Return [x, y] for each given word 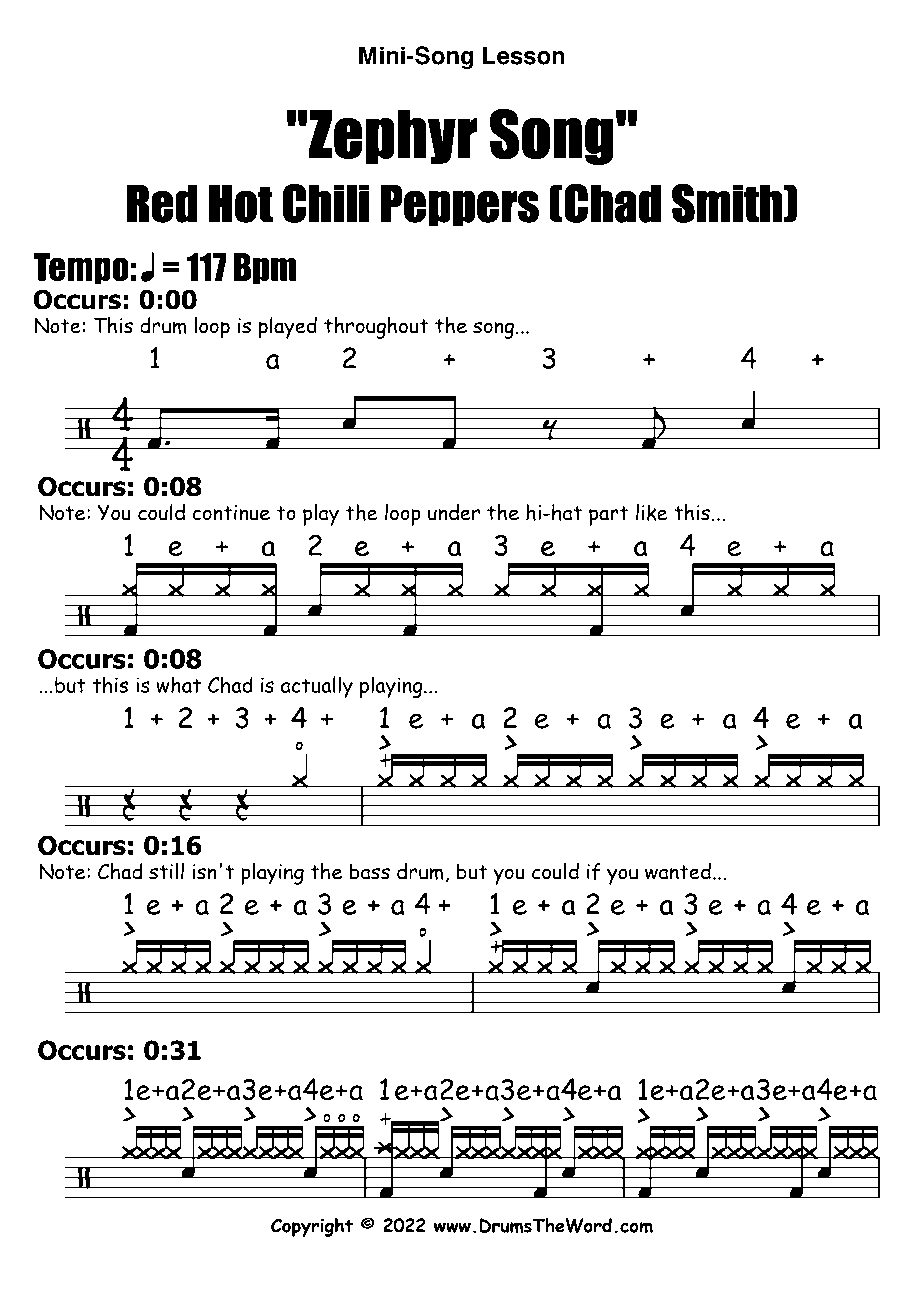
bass [370, 871]
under [454, 512]
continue [231, 513]
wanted [678, 871]
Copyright [312, 1227]
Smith [727, 203]
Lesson [524, 55]
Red [162, 203]
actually [317, 687]
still [166, 871]
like [652, 512]
